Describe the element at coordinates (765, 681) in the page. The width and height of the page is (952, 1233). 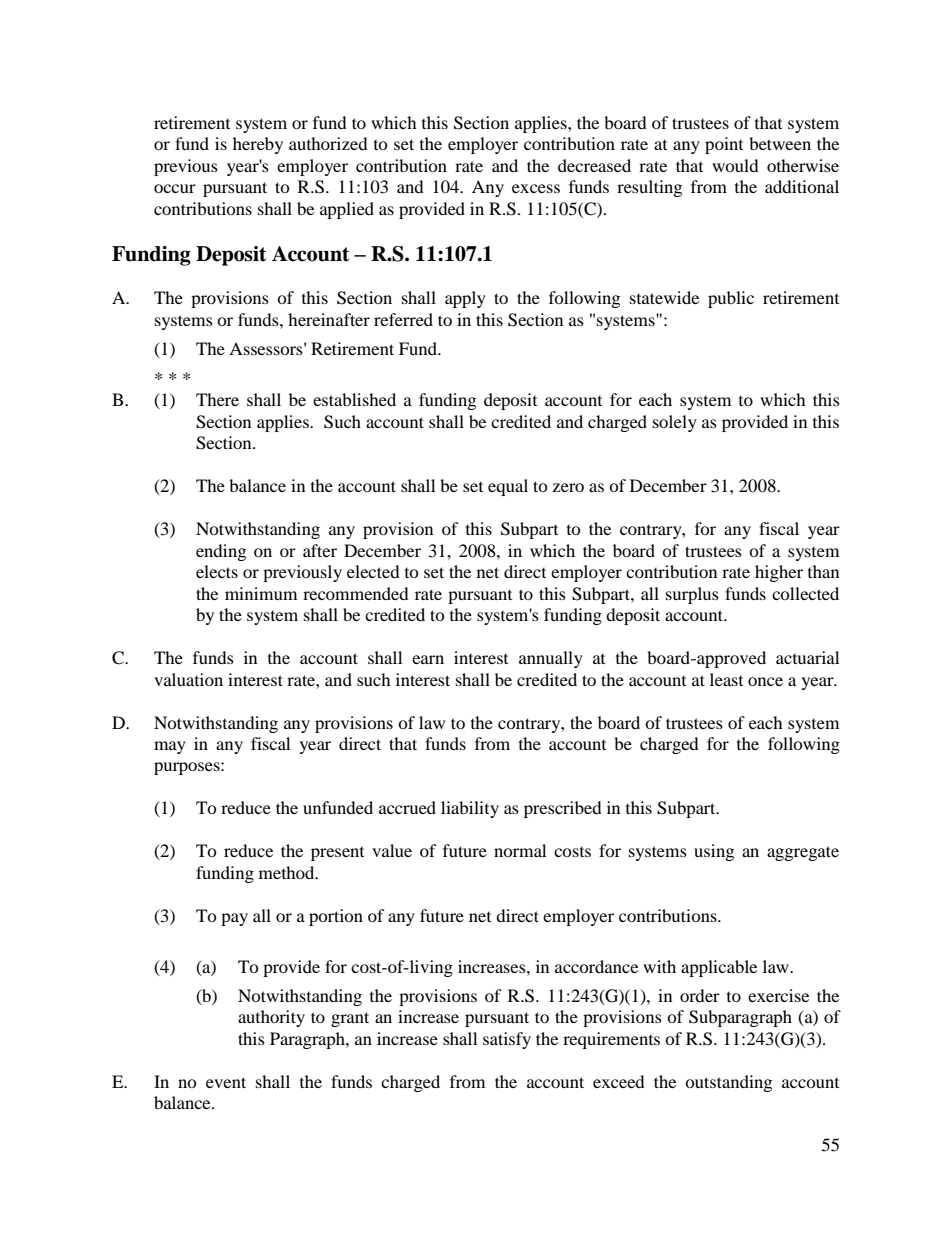
I see `once` at that location.
